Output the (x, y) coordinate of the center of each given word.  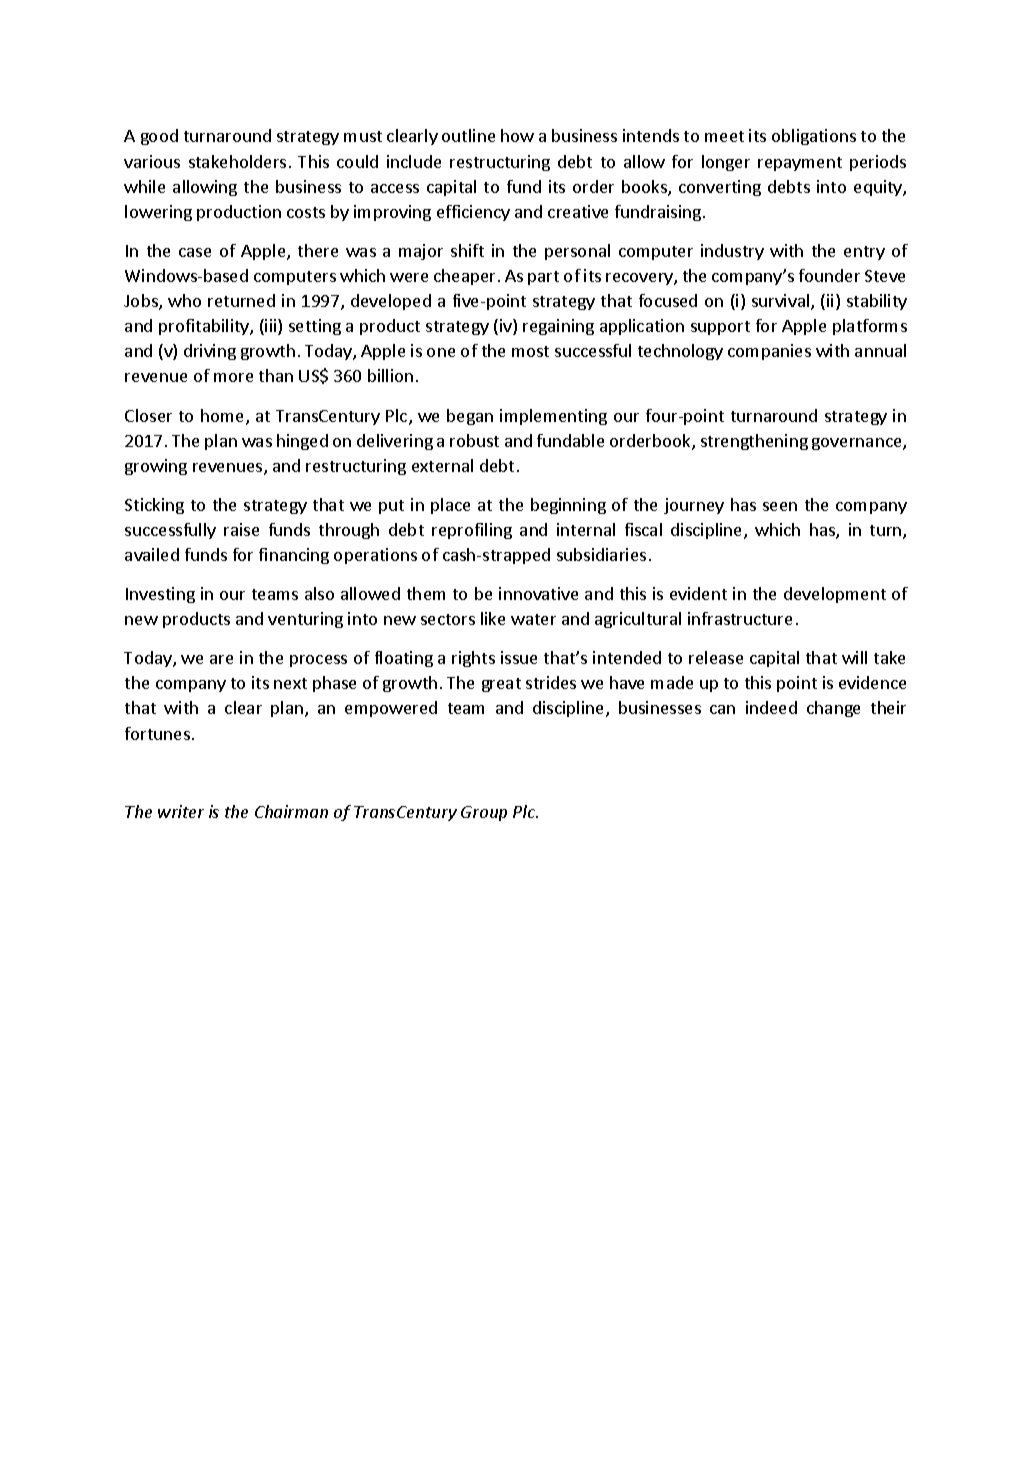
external (442, 465)
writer (181, 811)
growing (156, 467)
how (517, 135)
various (152, 161)
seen (780, 506)
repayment (800, 164)
